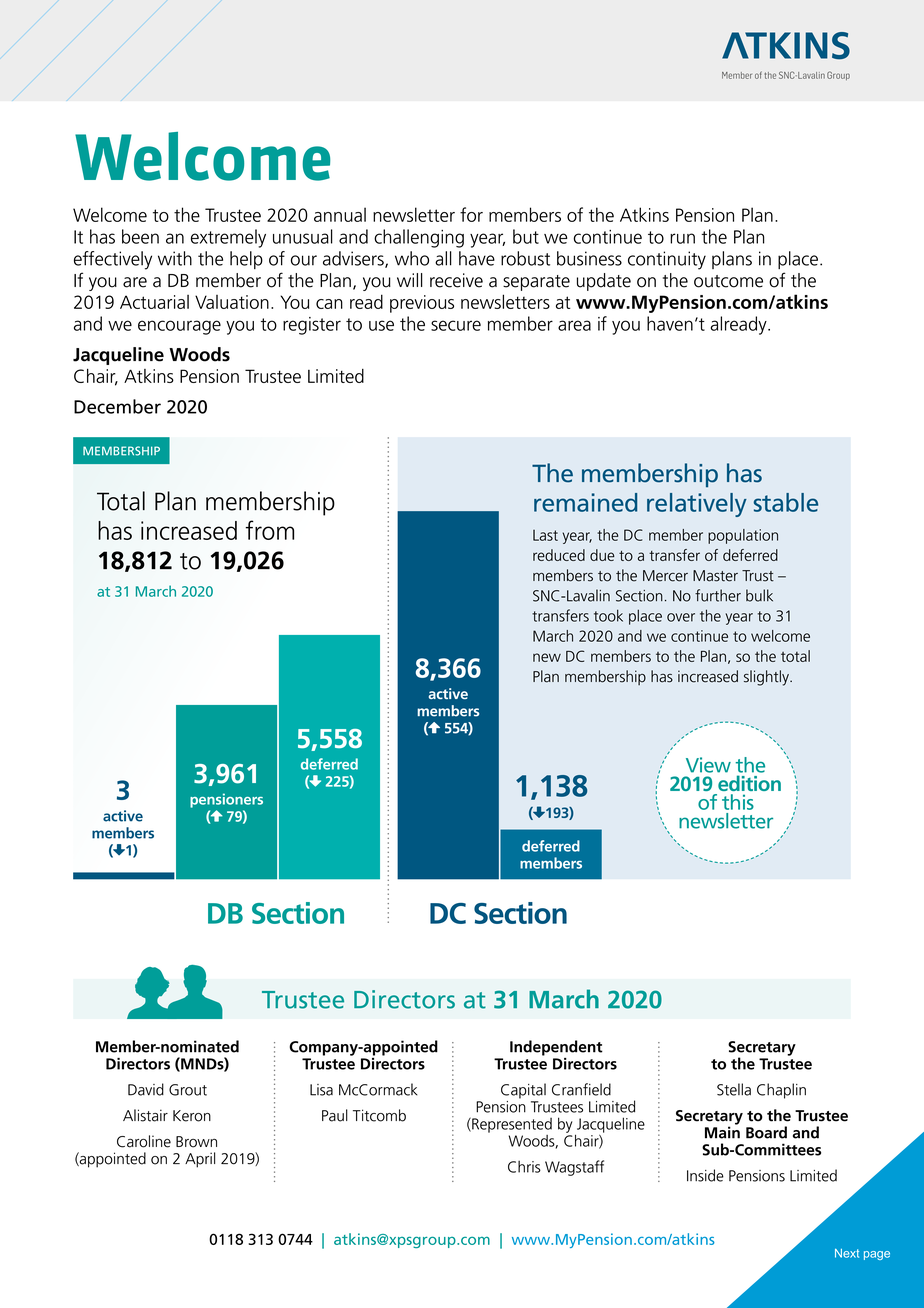 The image size is (924, 1308). What do you see at coordinates (270, 530) in the page?
I see `from` at bounding box center [270, 530].
